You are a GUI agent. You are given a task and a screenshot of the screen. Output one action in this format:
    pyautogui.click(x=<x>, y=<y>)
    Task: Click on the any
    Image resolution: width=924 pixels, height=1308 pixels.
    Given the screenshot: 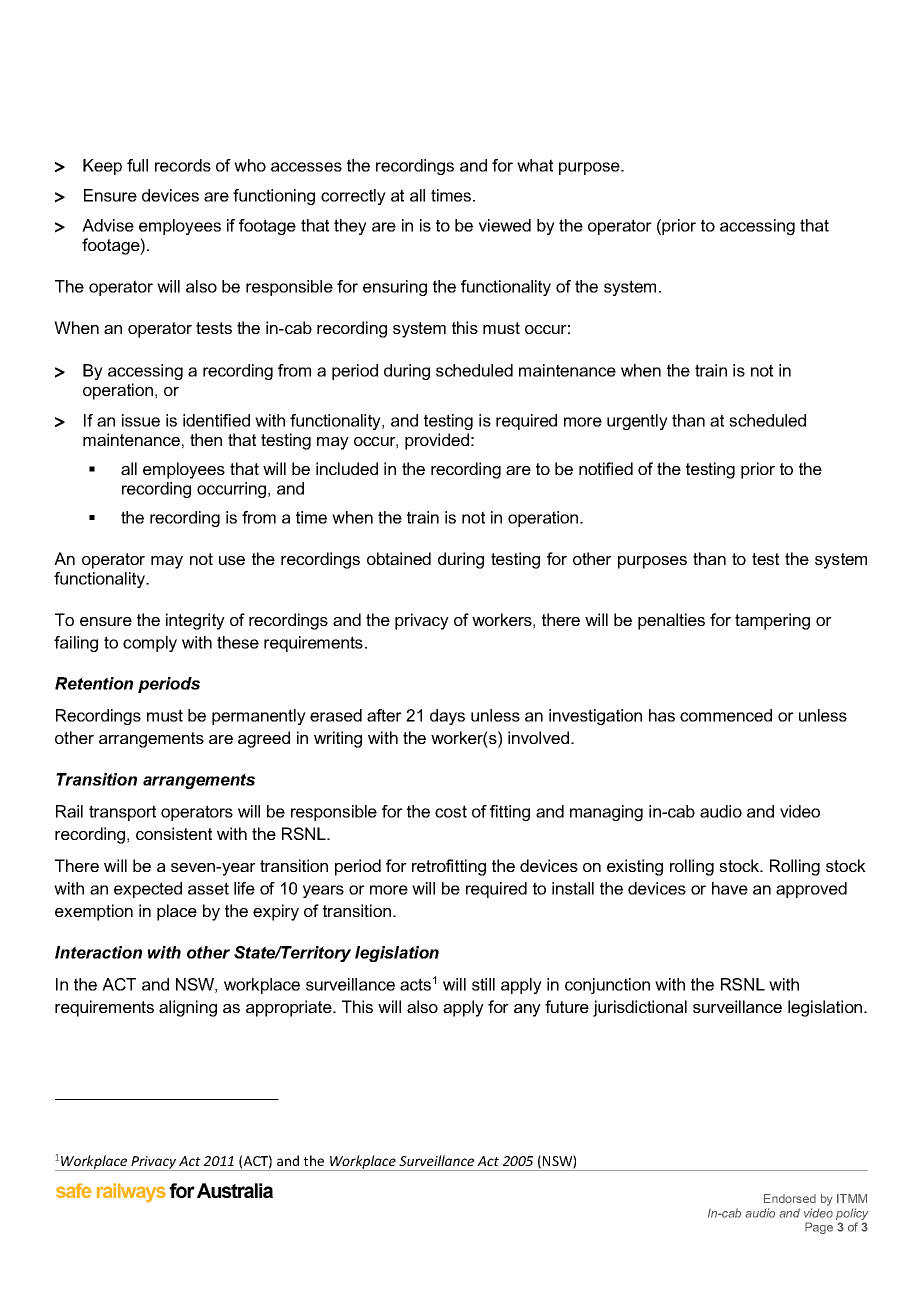 What is the action you would take?
    pyautogui.click(x=527, y=1010)
